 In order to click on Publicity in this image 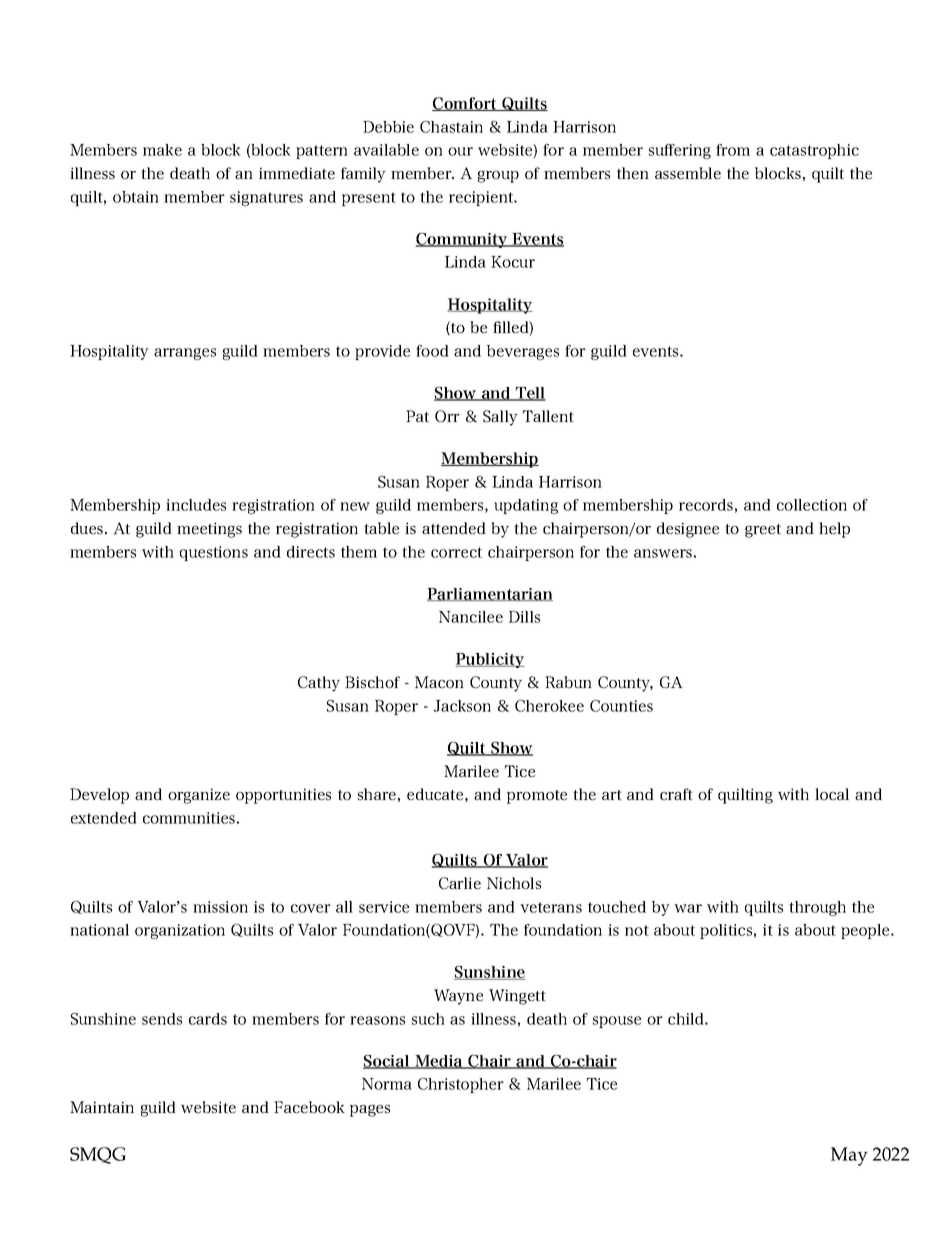, I will do `click(490, 660)`.
